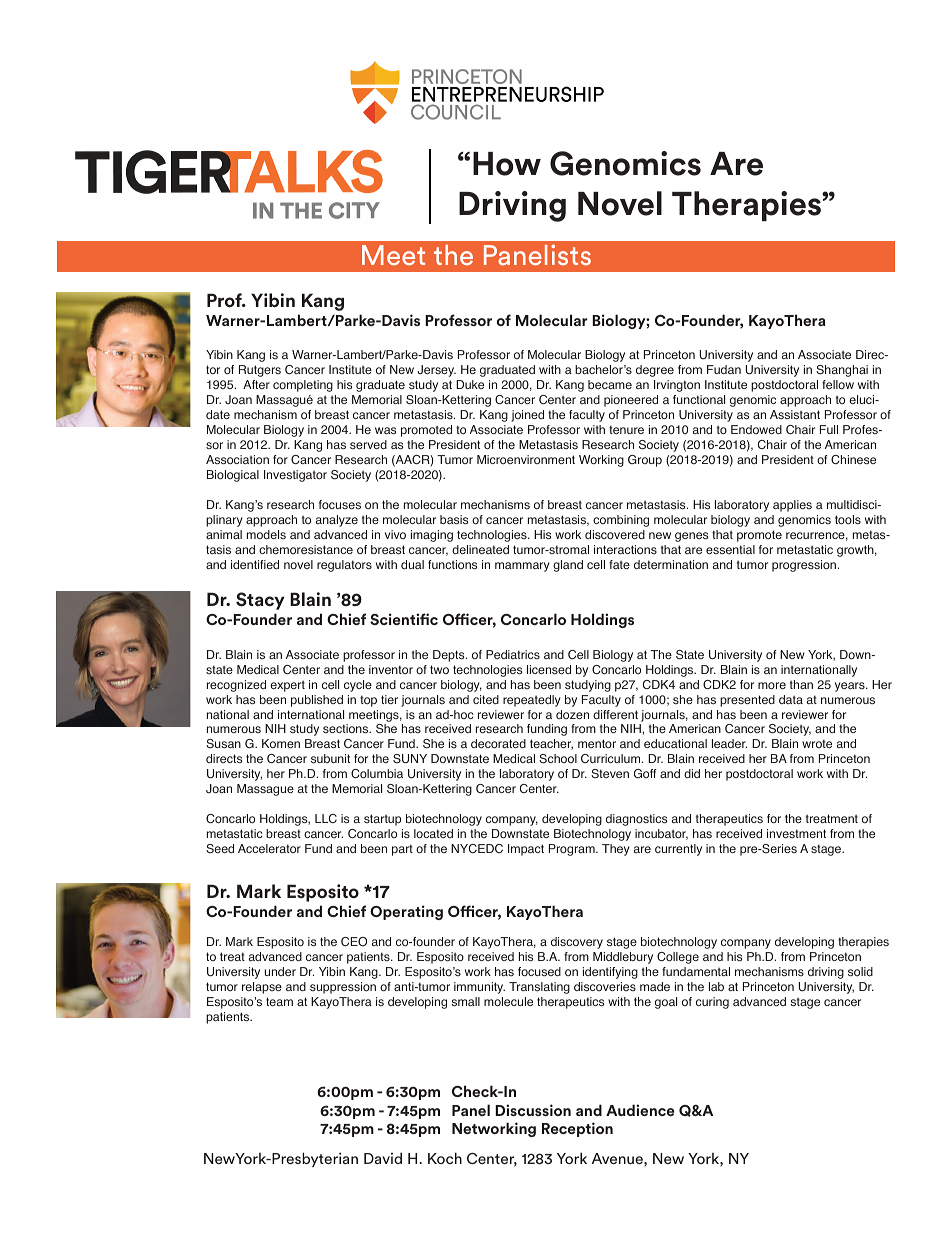  What do you see at coordinates (842, 371) in the document?
I see `Shanghai` at bounding box center [842, 371].
